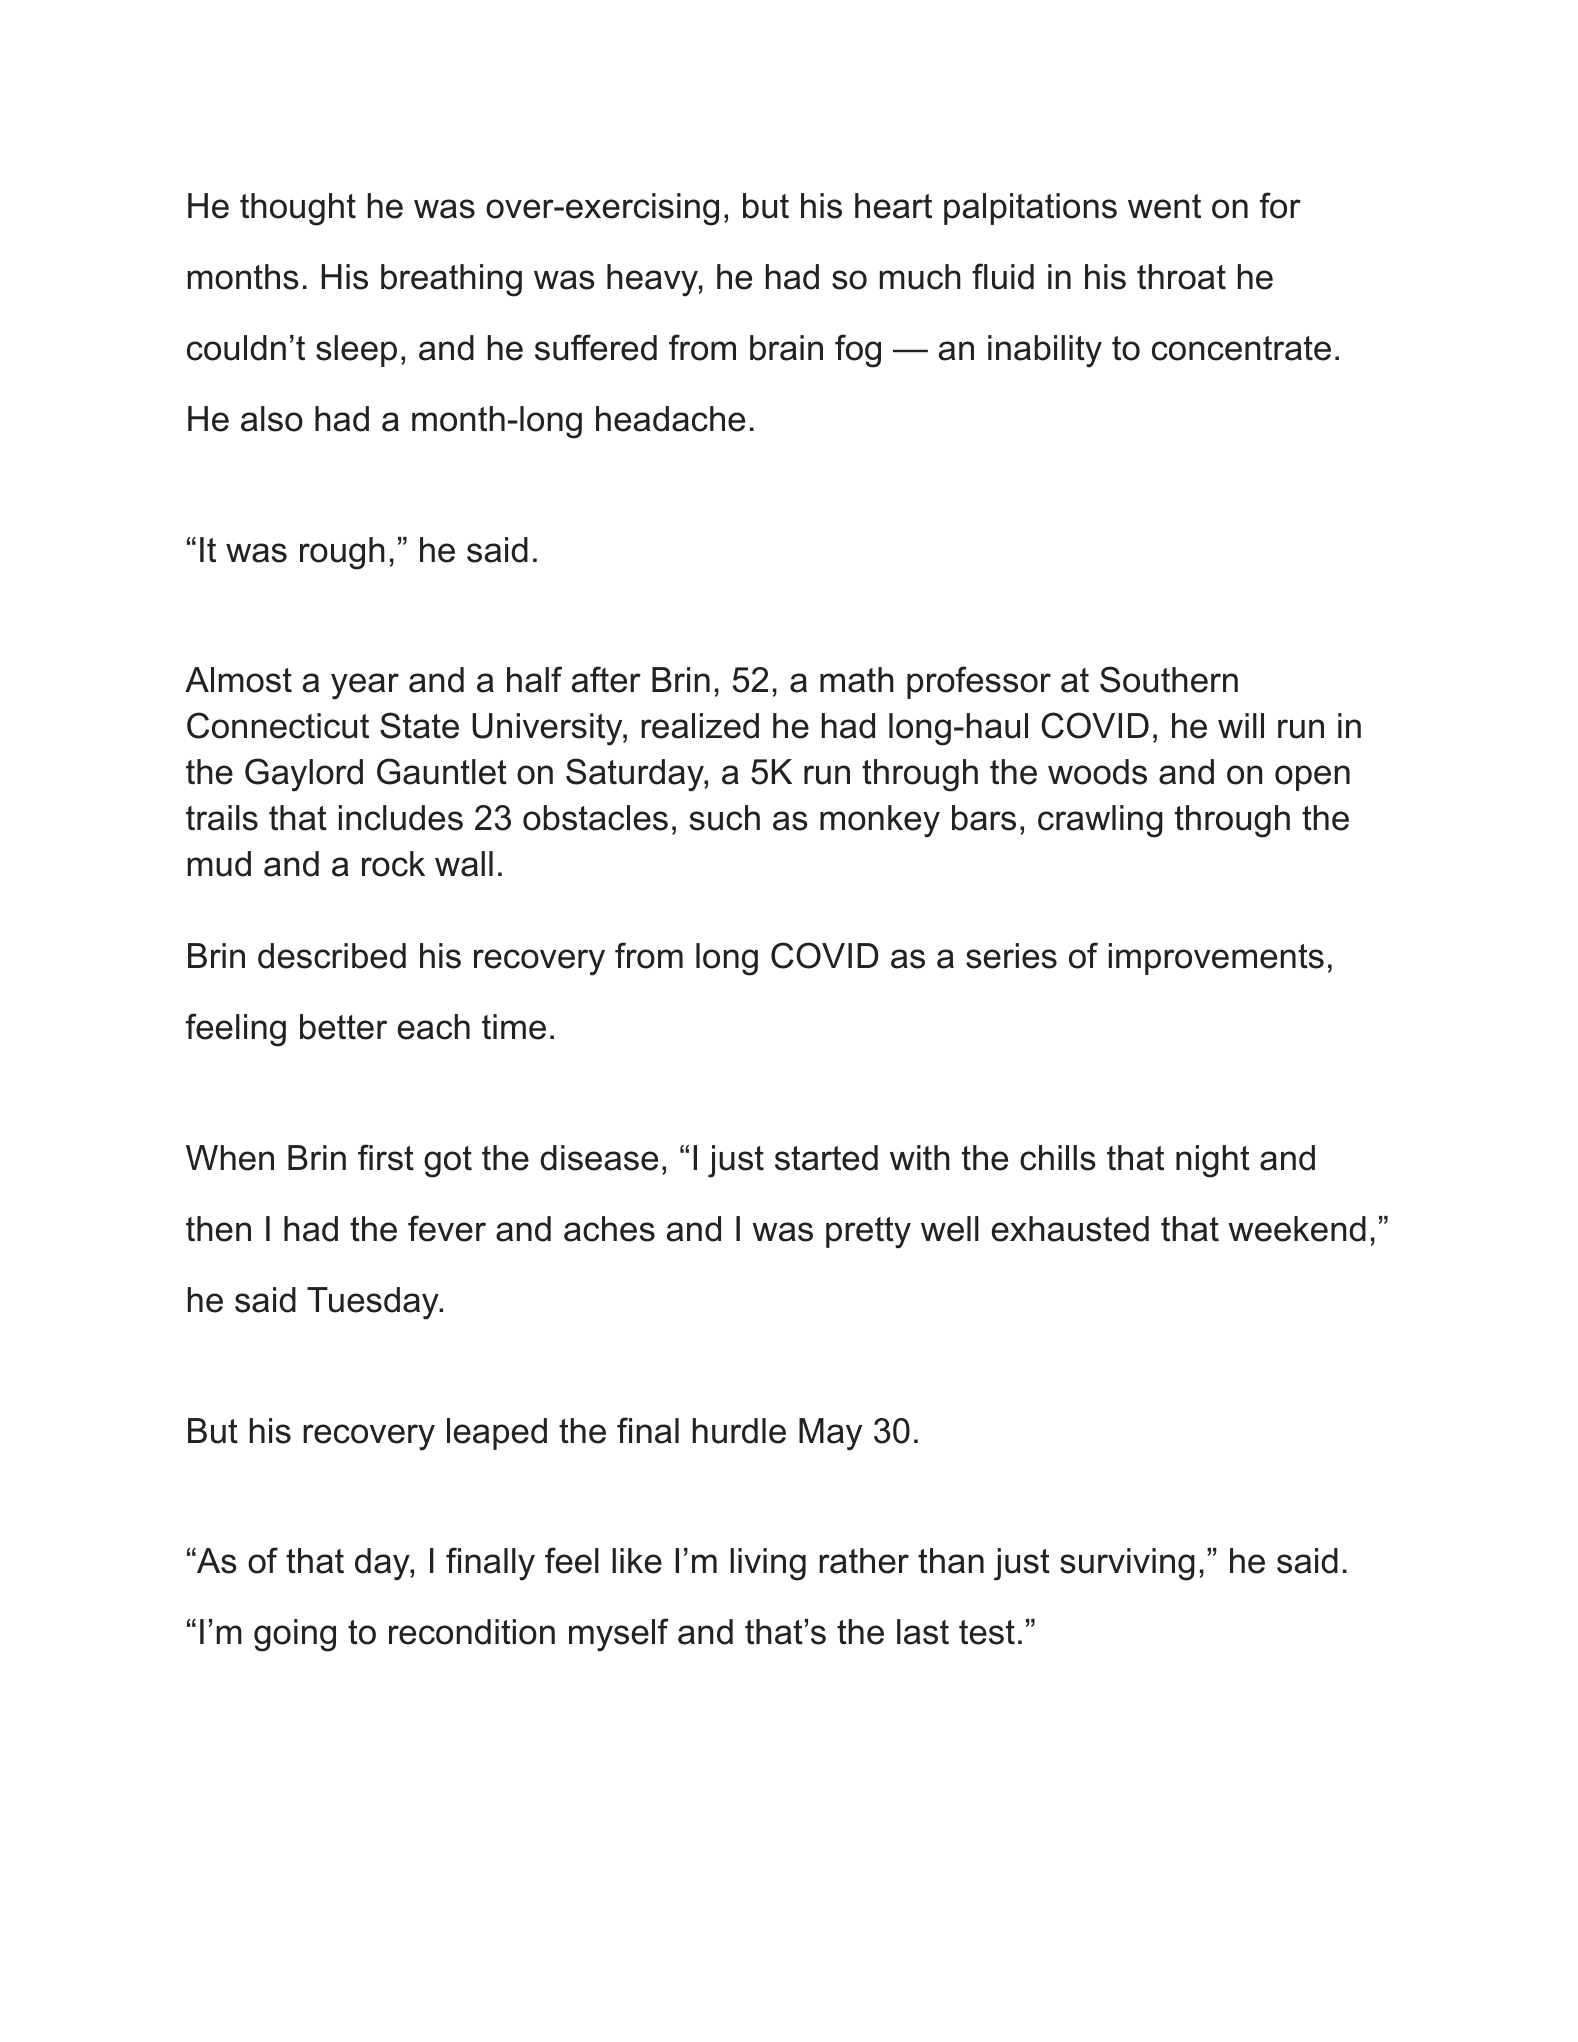 The image size is (1578, 2042). I want to click on thought, so click(298, 209).
